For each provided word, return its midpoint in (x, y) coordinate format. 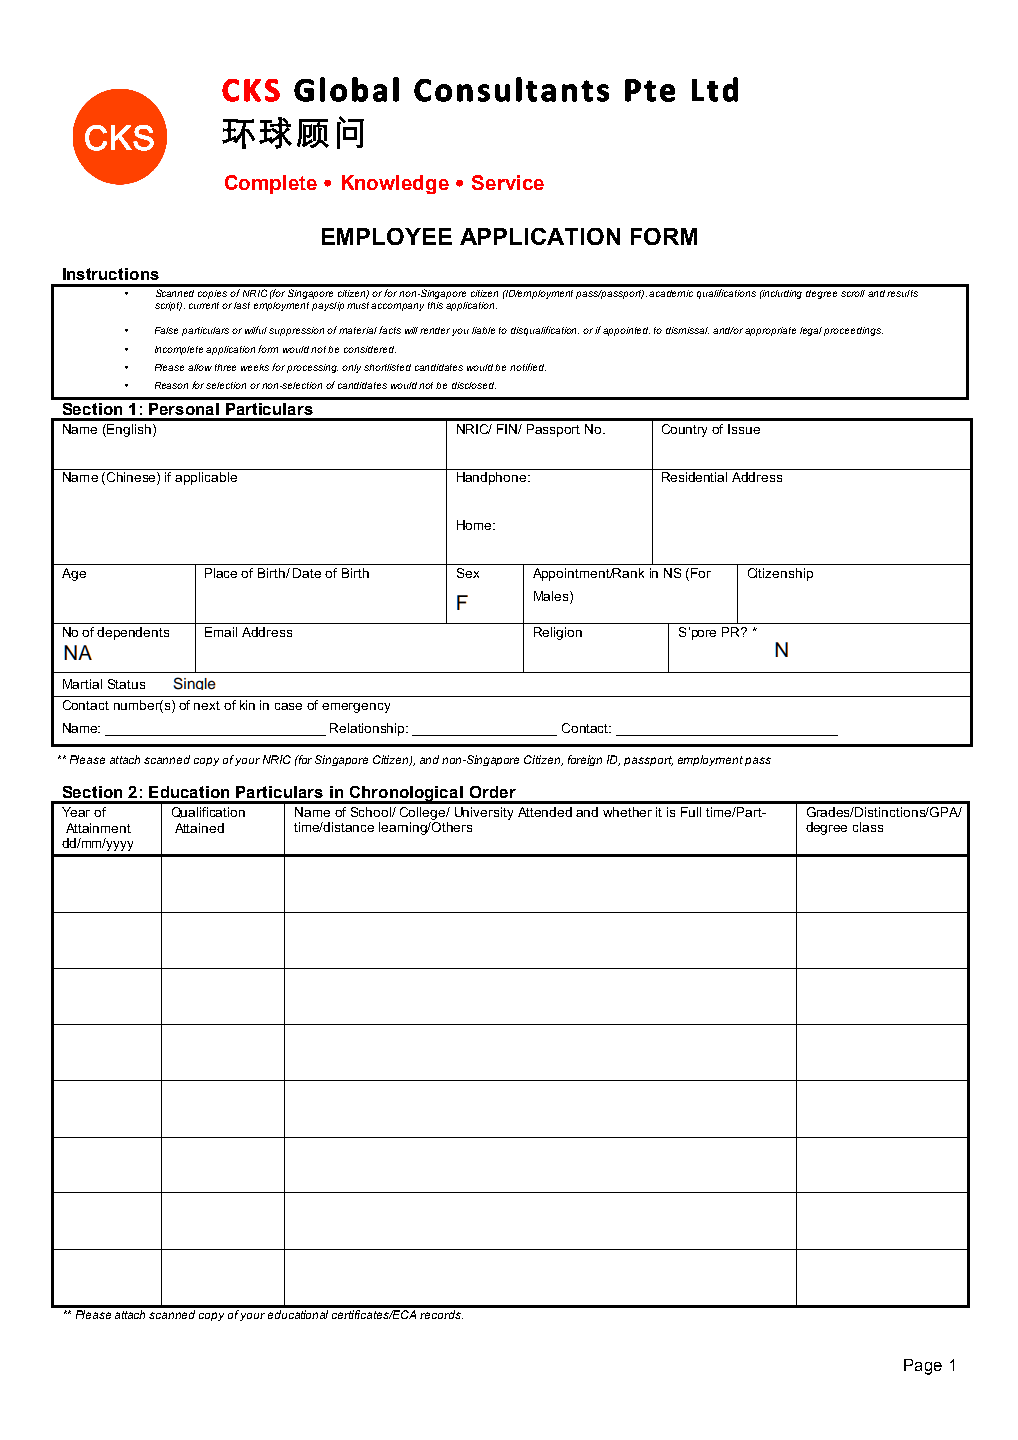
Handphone (493, 478)
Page (923, 1367)
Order (493, 792)
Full (691, 812)
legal (811, 331)
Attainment (98, 828)
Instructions (111, 274)
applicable (206, 478)
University (484, 813)
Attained (199, 828)
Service (508, 182)
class (868, 827)
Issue (744, 429)
